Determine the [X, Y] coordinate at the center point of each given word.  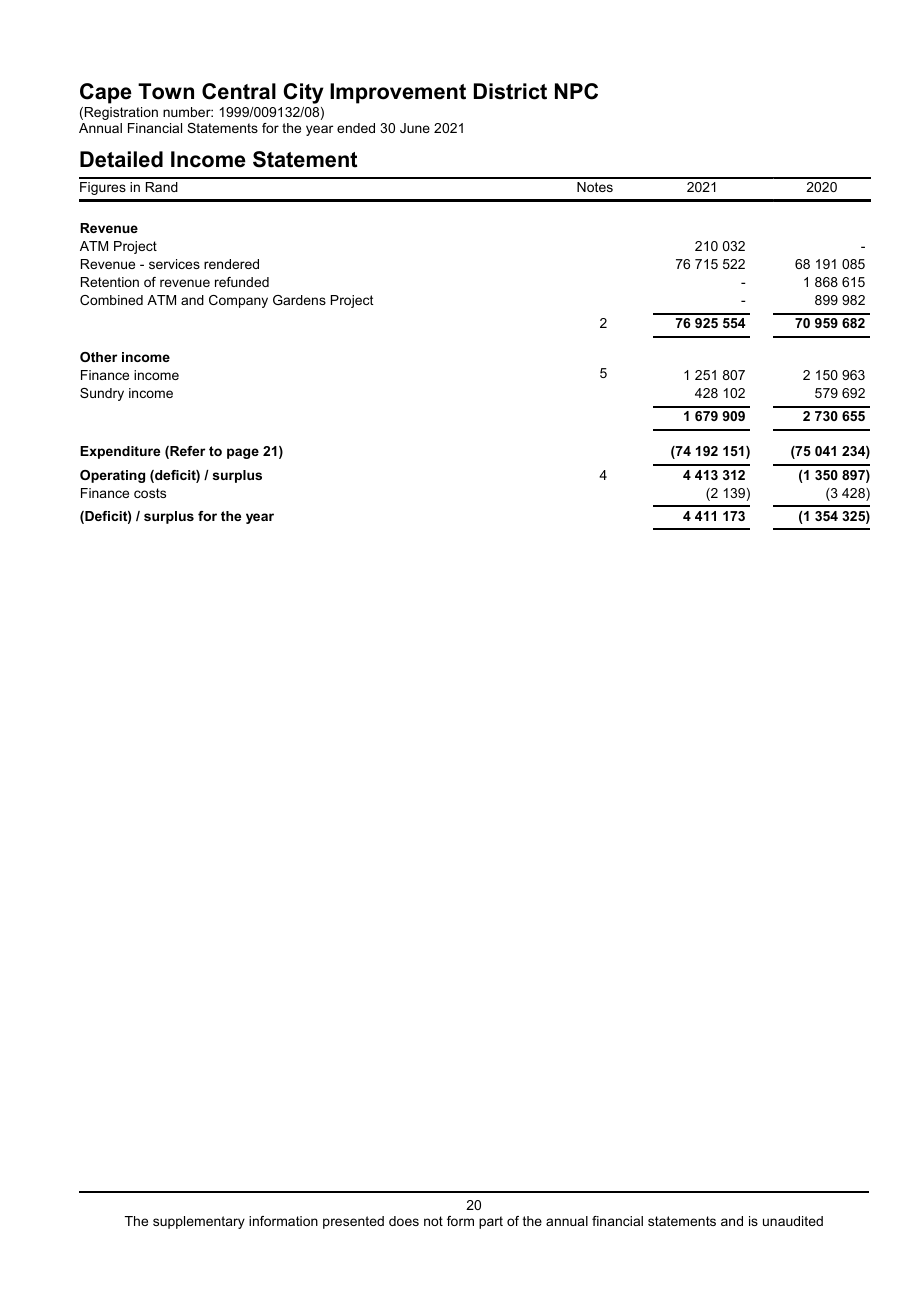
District [510, 91]
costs [150, 493]
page [243, 453]
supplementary [199, 1222]
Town [166, 91]
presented [353, 1222]
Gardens [299, 300]
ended [356, 128]
